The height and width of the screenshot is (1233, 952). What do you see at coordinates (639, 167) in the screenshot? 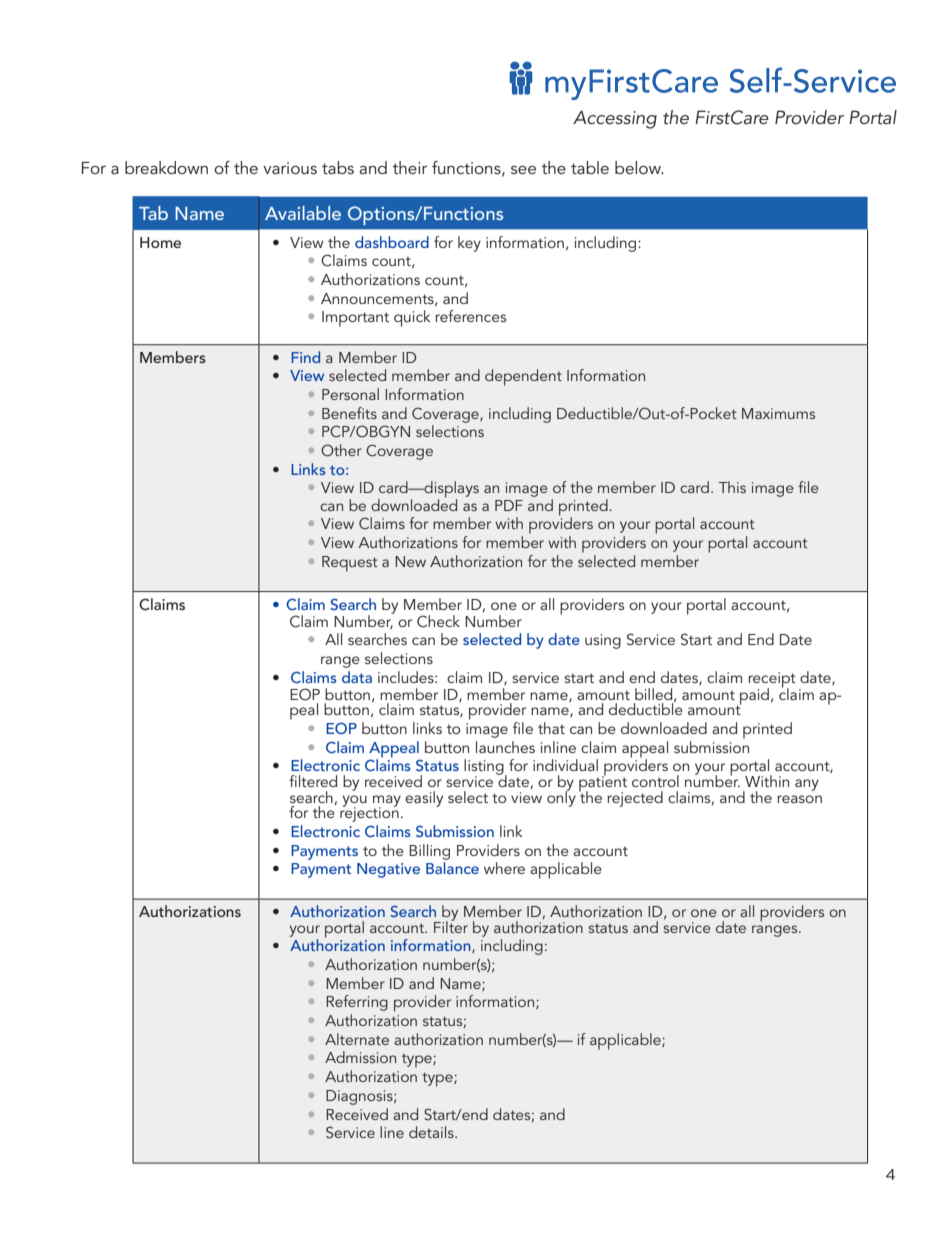
I see `below` at bounding box center [639, 167].
